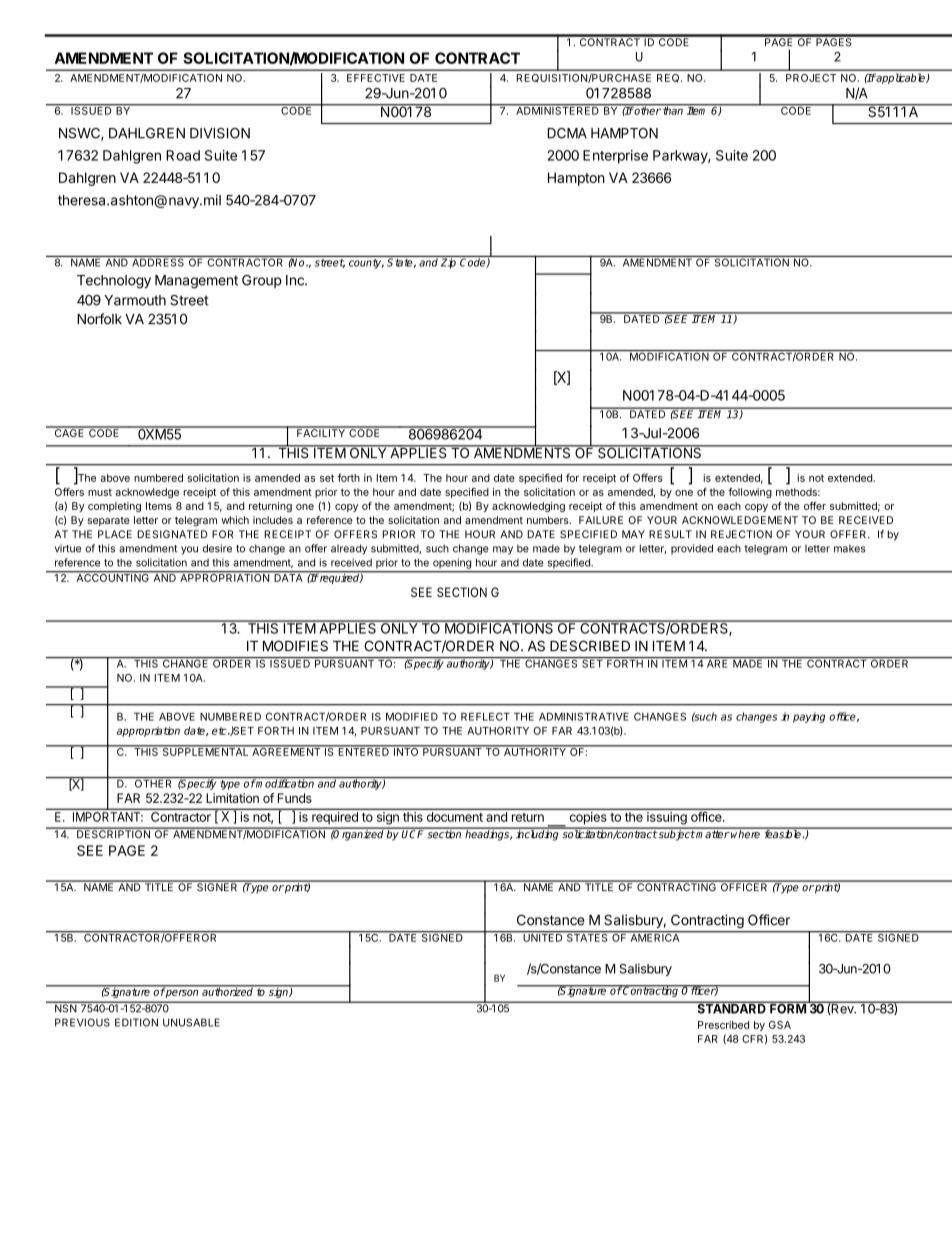  What do you see at coordinates (741, 534) in the document?
I see `REJECTION` at bounding box center [741, 534].
